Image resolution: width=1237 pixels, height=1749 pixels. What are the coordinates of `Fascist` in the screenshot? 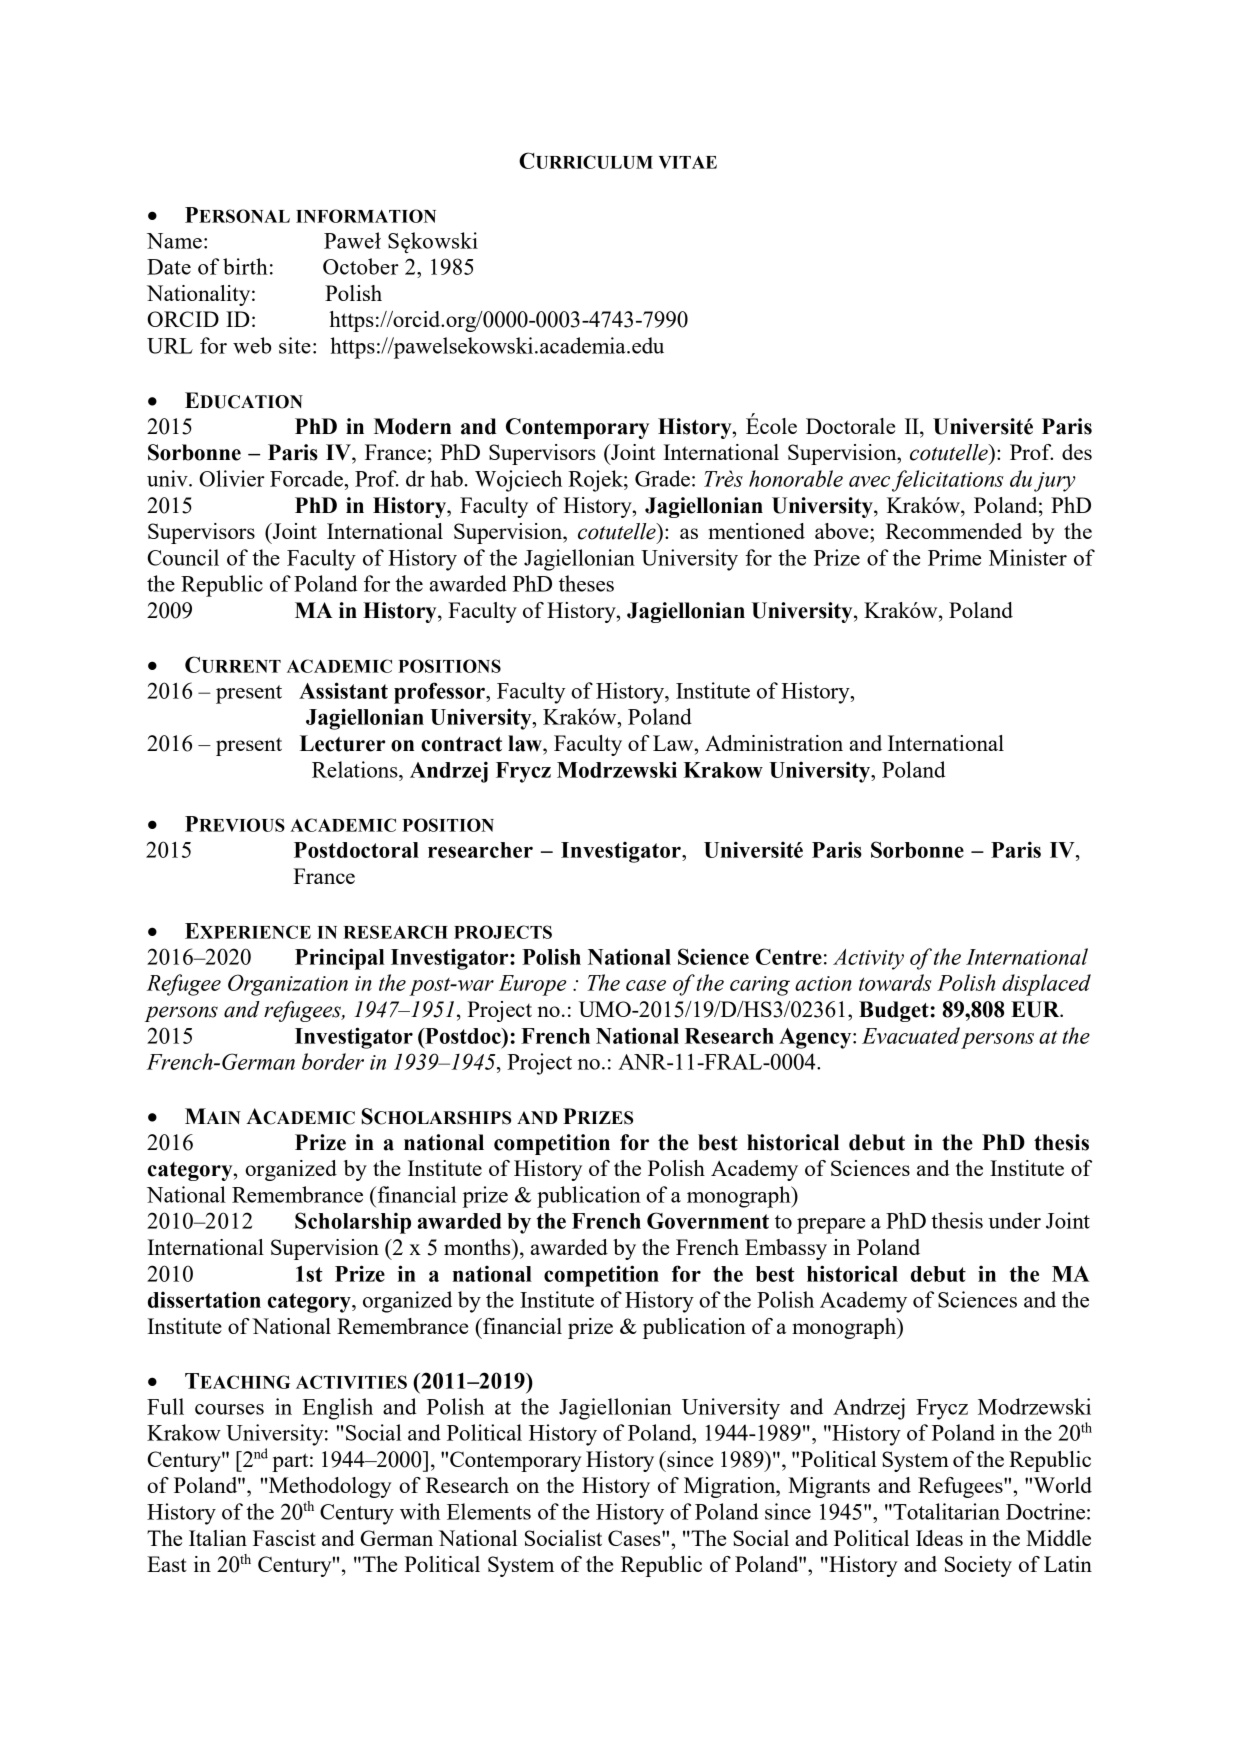 It's located at (284, 1538).
